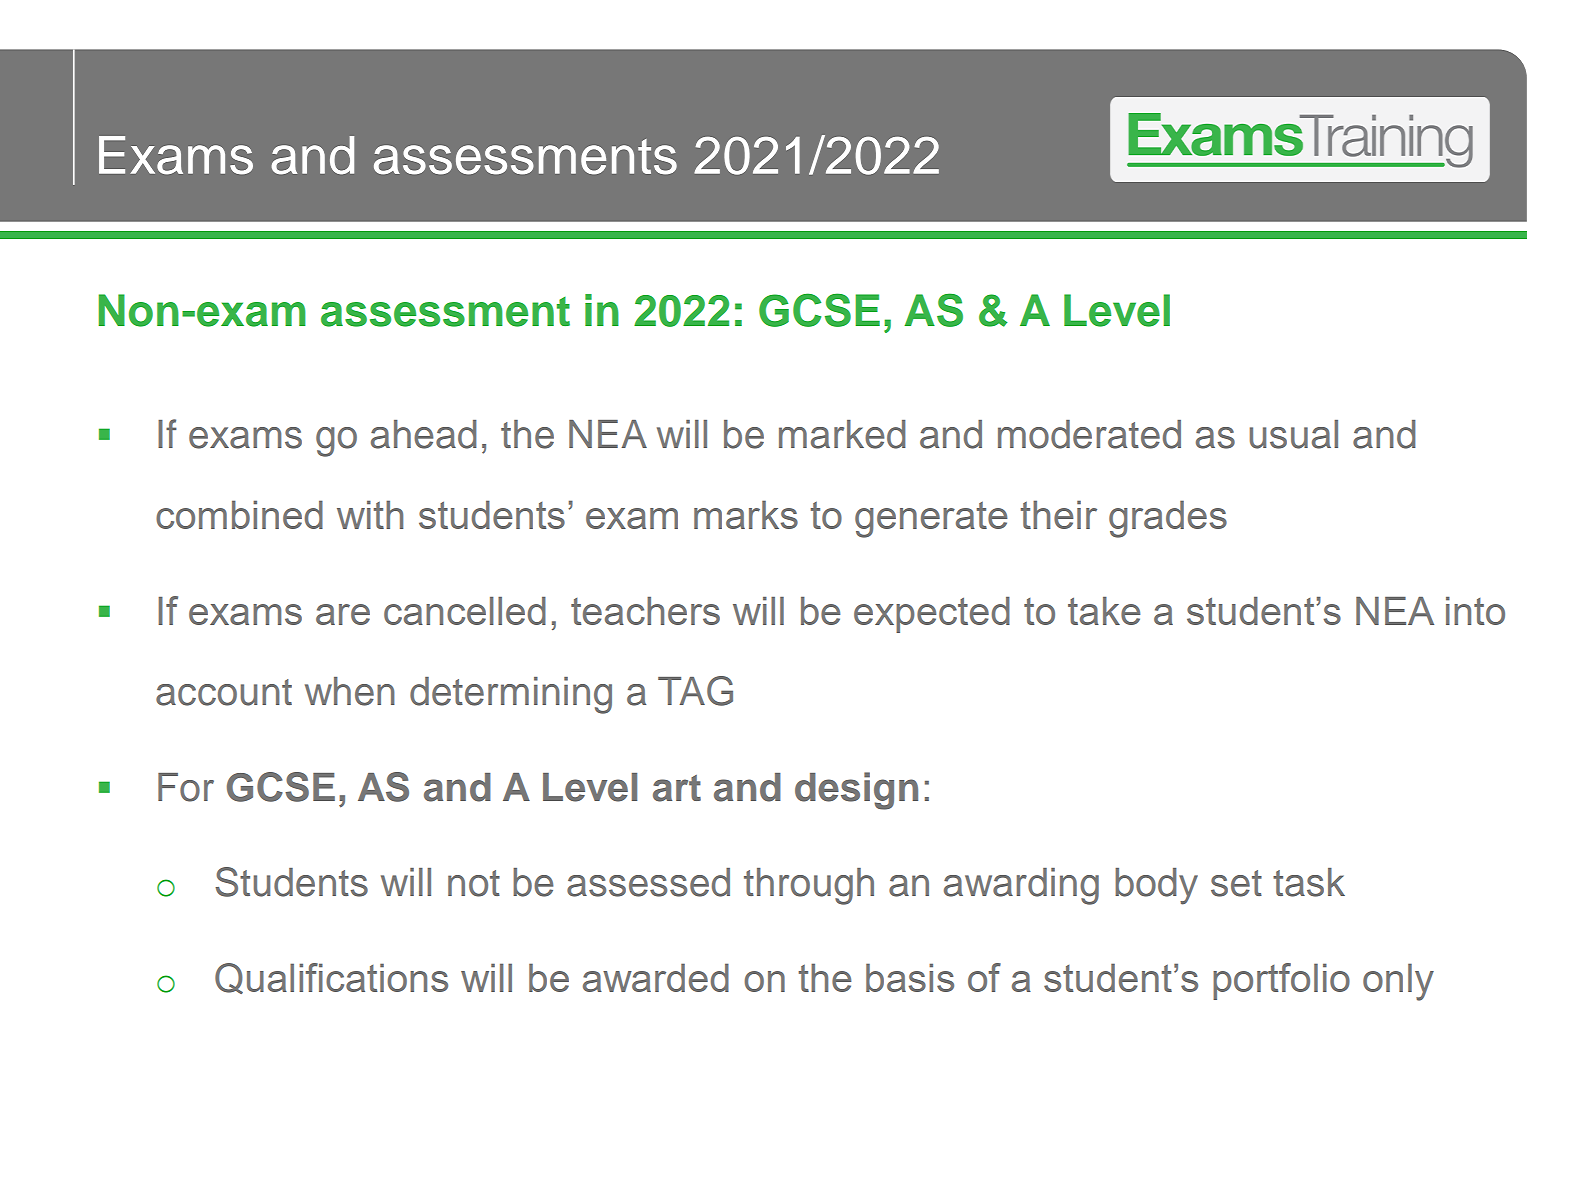 The image size is (1576, 1182). Describe the element at coordinates (856, 791) in the image. I see `design` at that location.
